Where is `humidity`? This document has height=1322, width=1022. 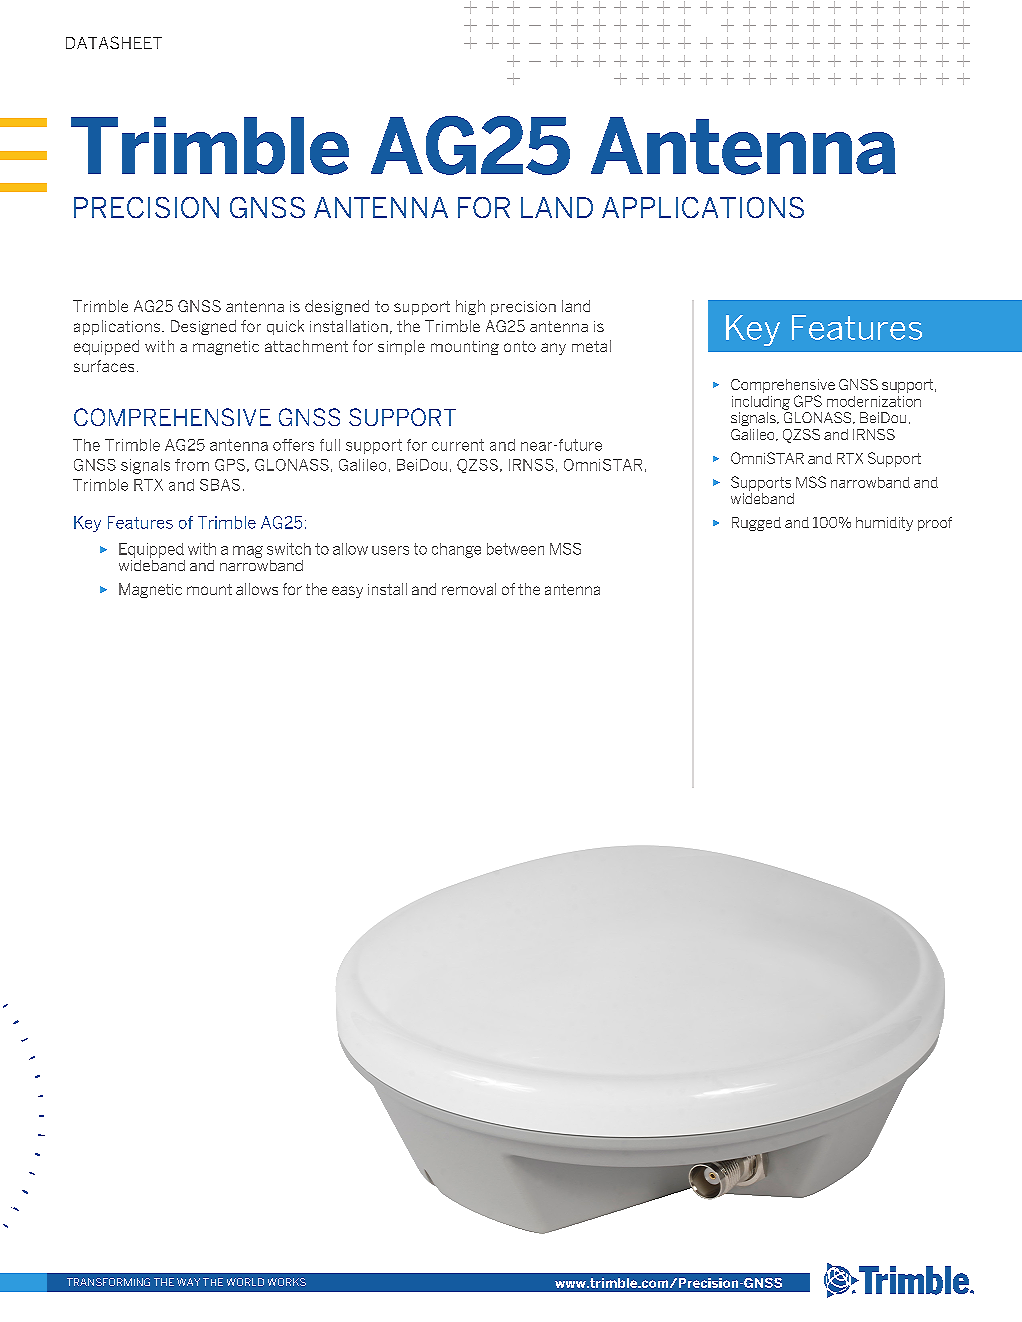 humidity is located at coordinates (884, 524).
